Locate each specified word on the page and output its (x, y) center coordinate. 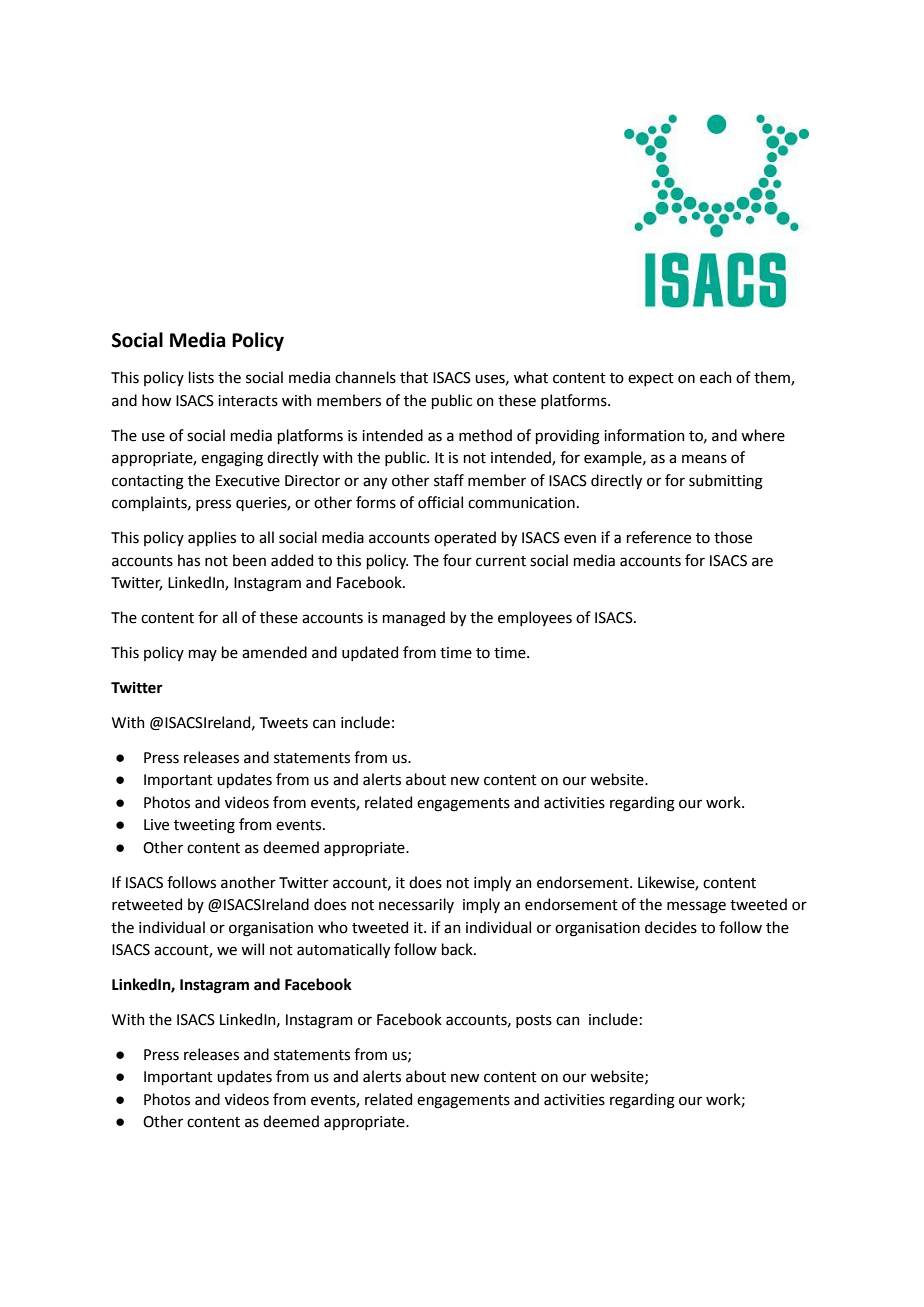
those (733, 537)
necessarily (416, 905)
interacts (248, 401)
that (414, 377)
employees (535, 618)
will (252, 949)
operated (465, 538)
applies (212, 538)
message (696, 907)
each (716, 377)
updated (370, 653)
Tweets (284, 723)
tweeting (204, 826)
